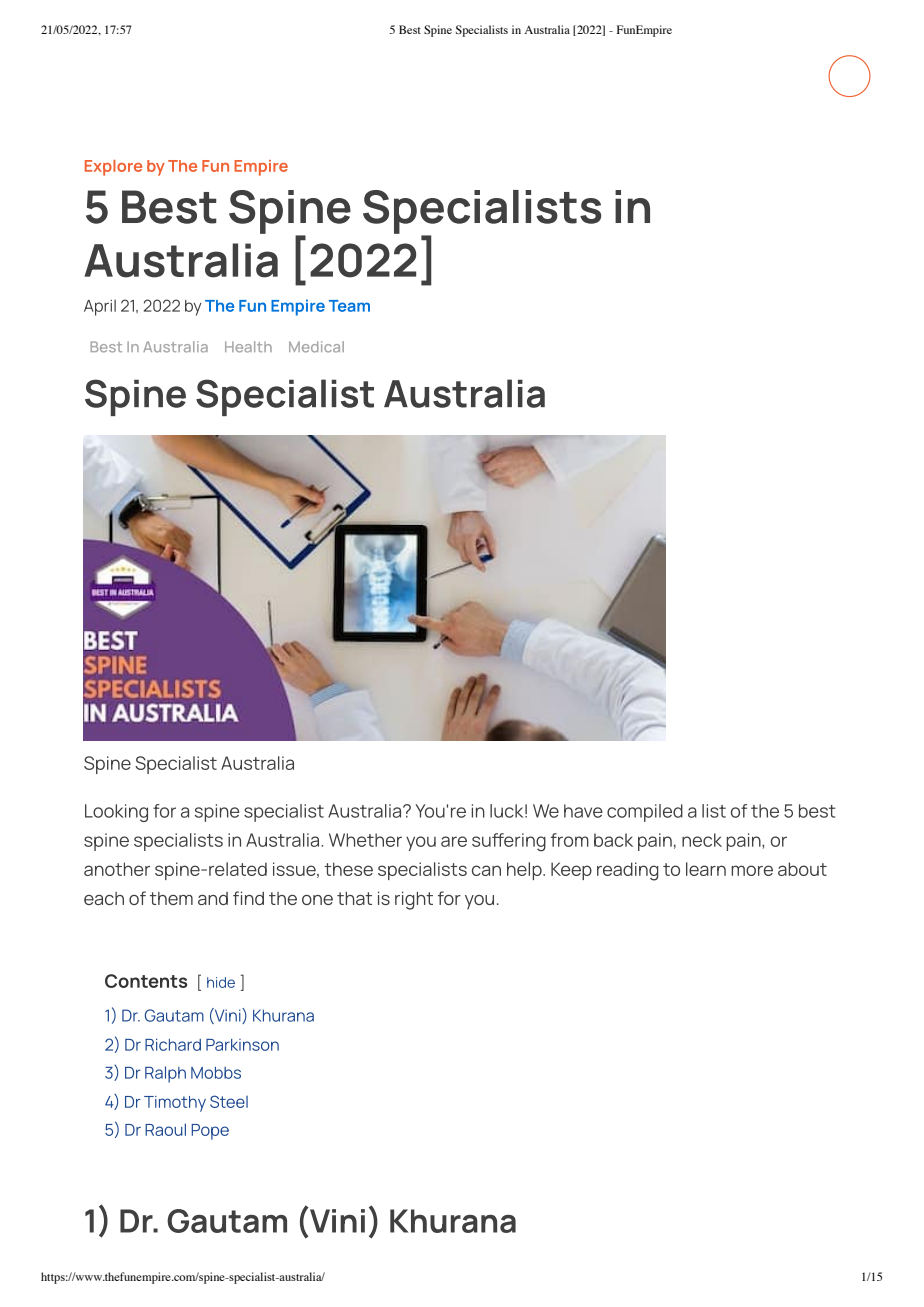 The height and width of the document is (1307, 924). What do you see at coordinates (316, 347) in the document?
I see `Medical` at bounding box center [316, 347].
